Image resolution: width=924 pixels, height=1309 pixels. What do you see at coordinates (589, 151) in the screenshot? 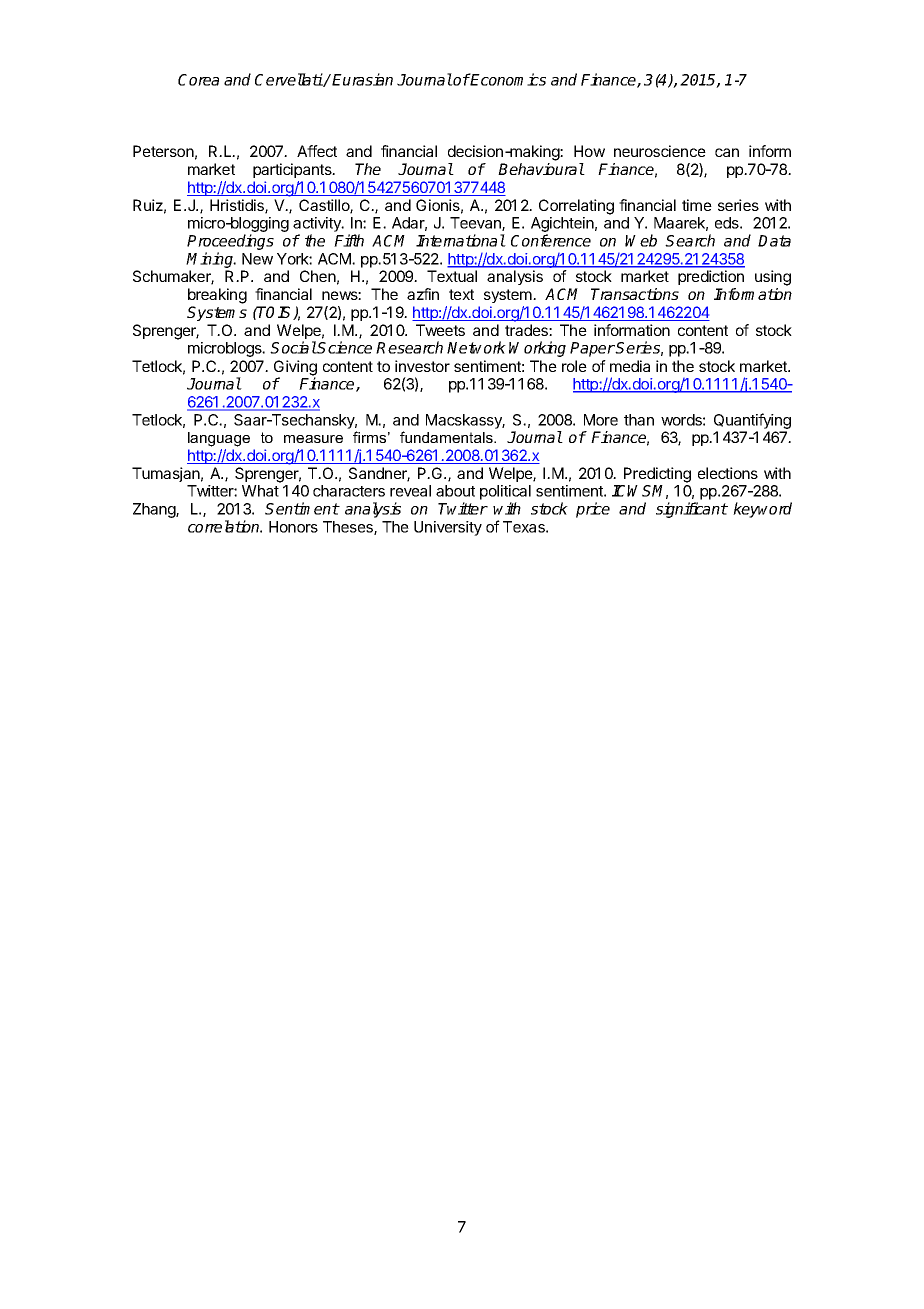
I see `How` at bounding box center [589, 151].
